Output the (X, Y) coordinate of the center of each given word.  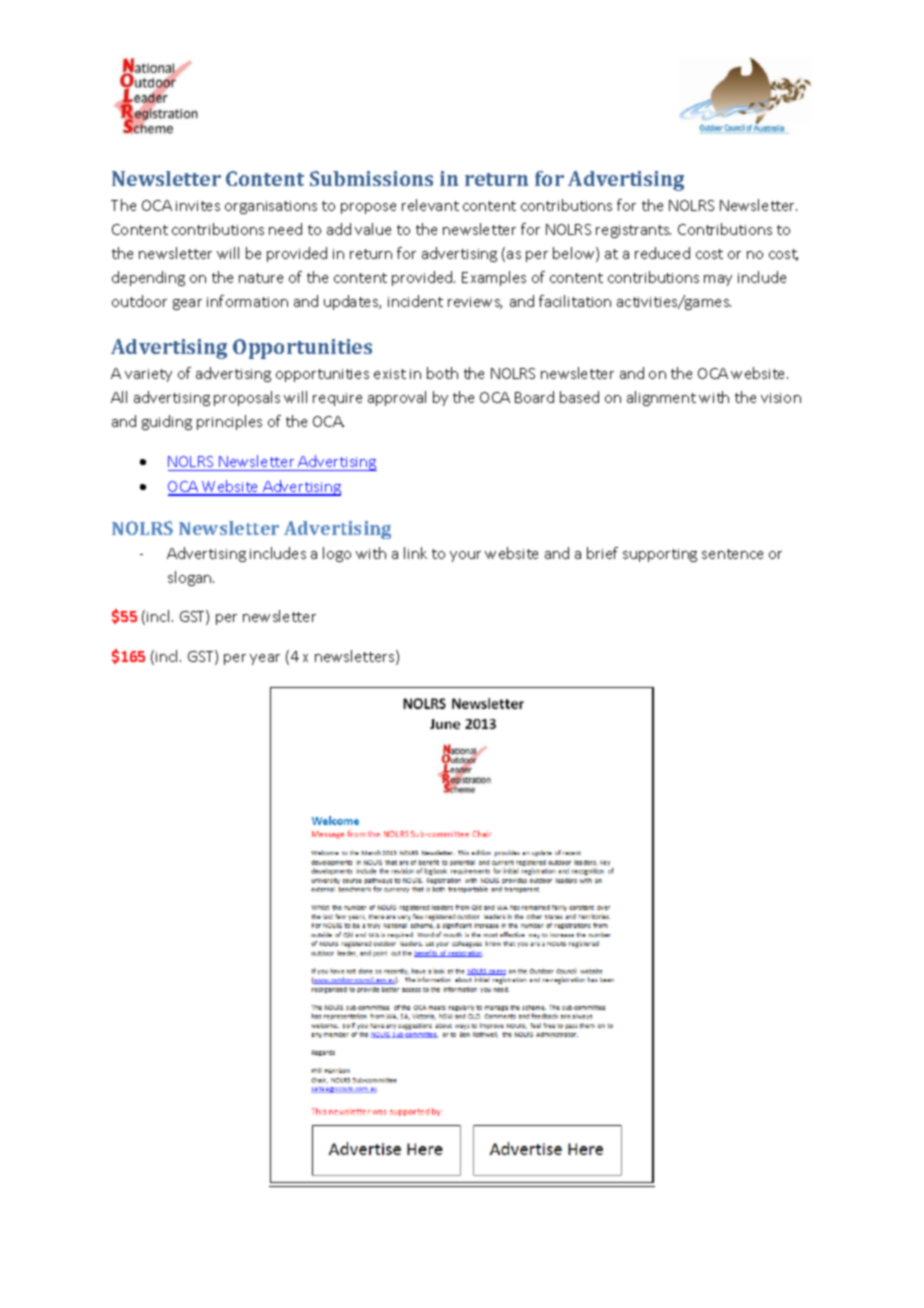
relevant (430, 205)
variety (148, 375)
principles (229, 422)
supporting (660, 555)
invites (198, 206)
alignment (661, 398)
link (415, 553)
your (465, 556)
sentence (732, 554)
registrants (633, 231)
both (442, 373)
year (265, 659)
